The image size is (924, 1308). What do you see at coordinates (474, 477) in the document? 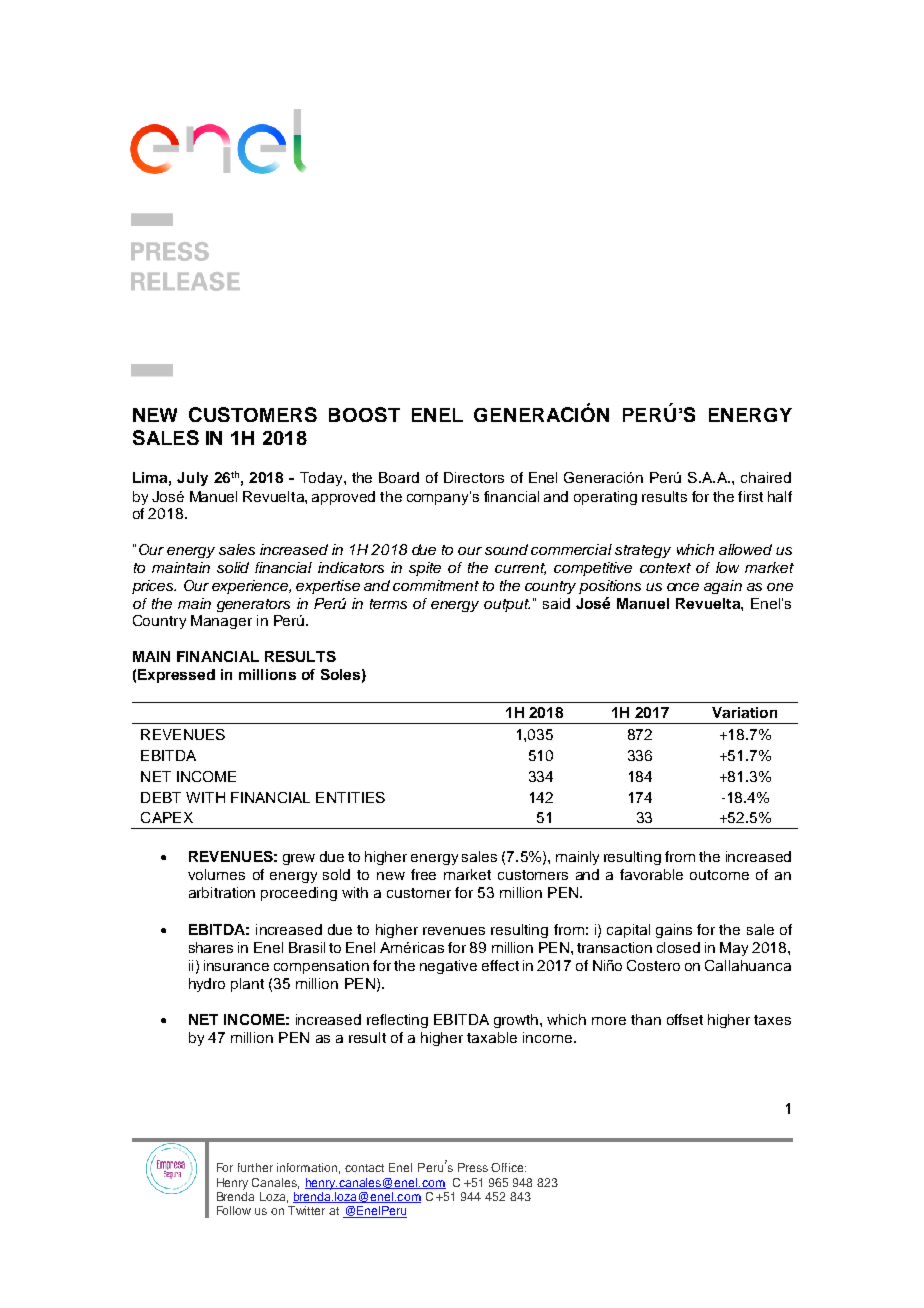
I see `Directors` at bounding box center [474, 477].
